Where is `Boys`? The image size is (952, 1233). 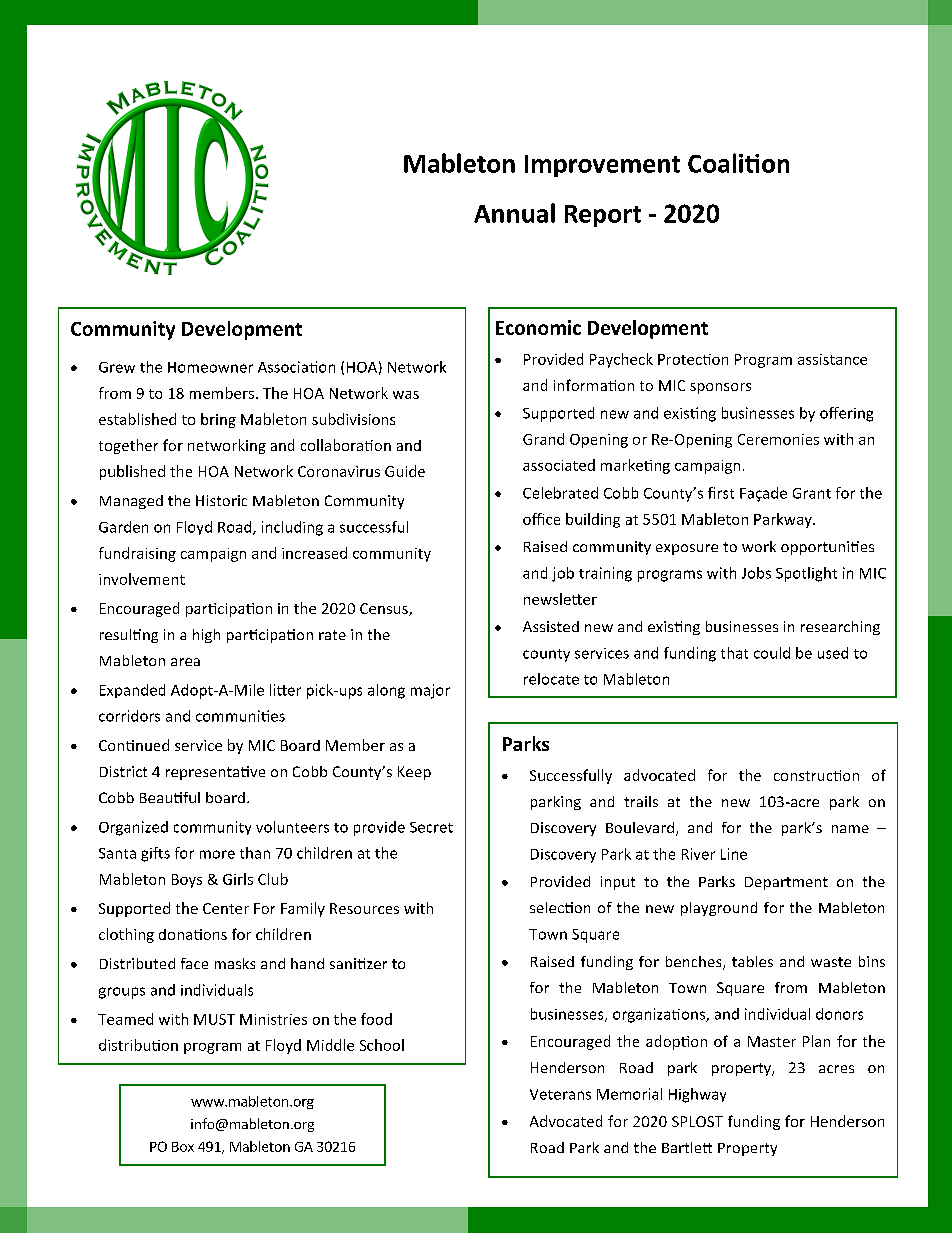 Boys is located at coordinates (187, 881).
